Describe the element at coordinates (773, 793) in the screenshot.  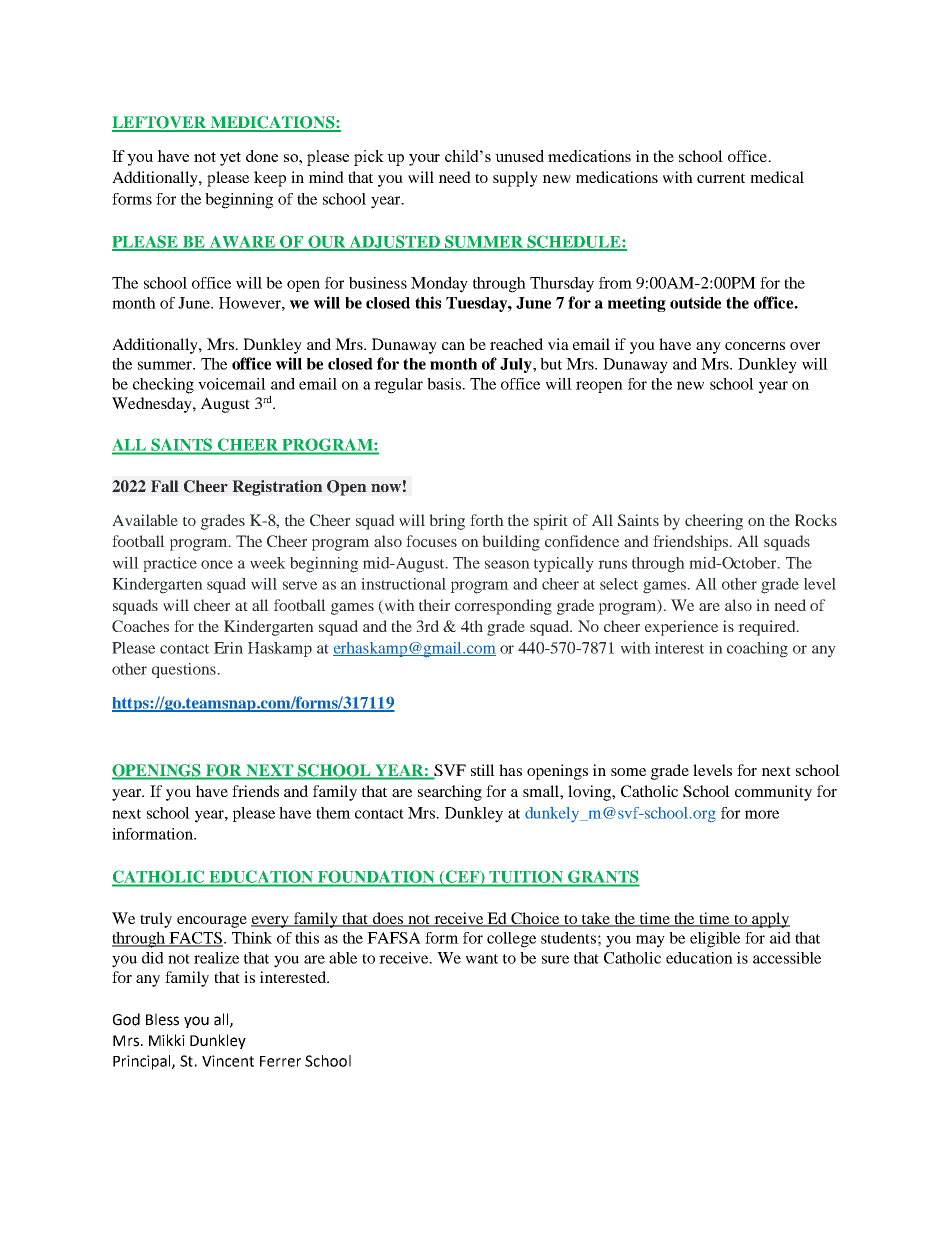
I see `community` at that location.
